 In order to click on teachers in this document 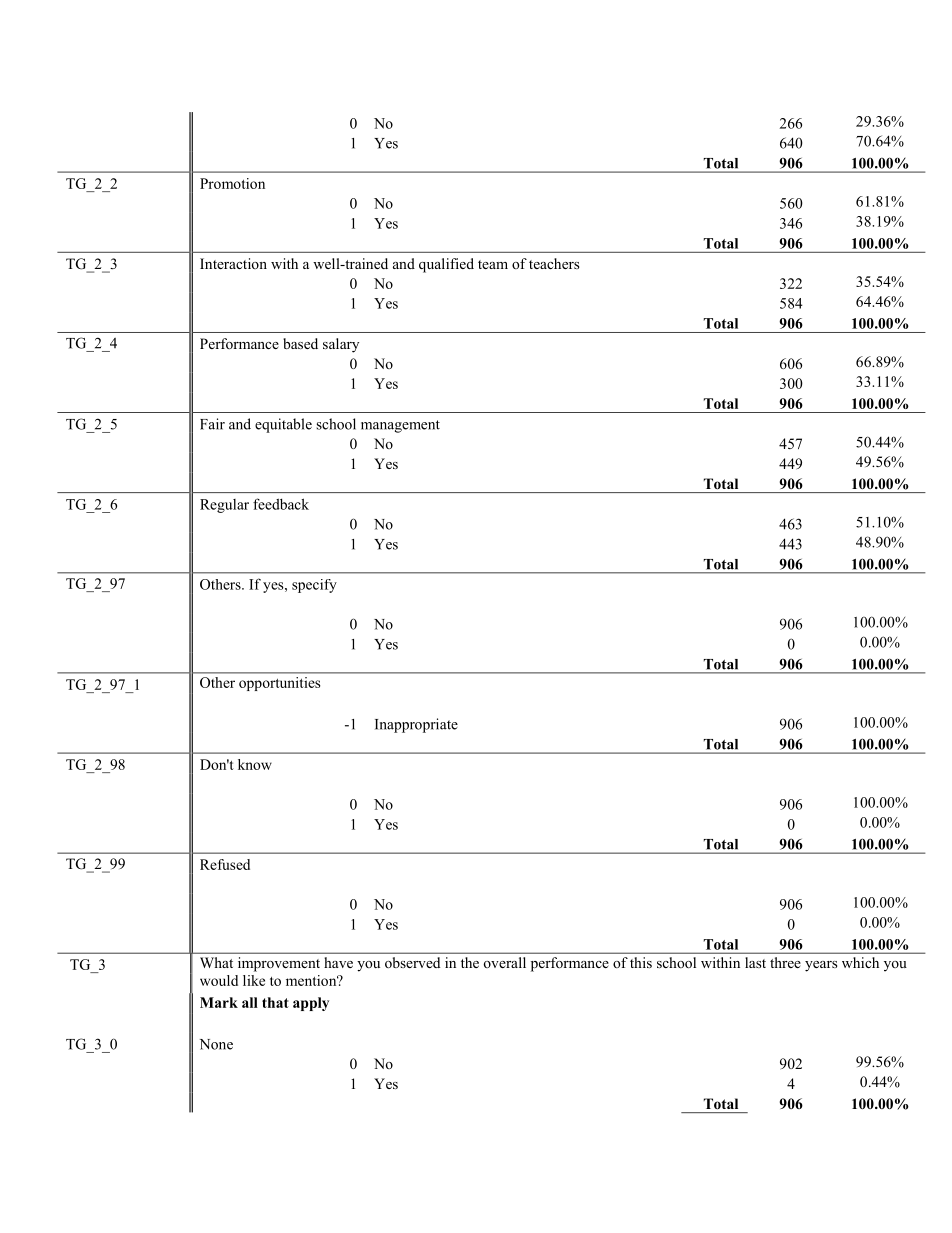, I will do `click(554, 263)`.
